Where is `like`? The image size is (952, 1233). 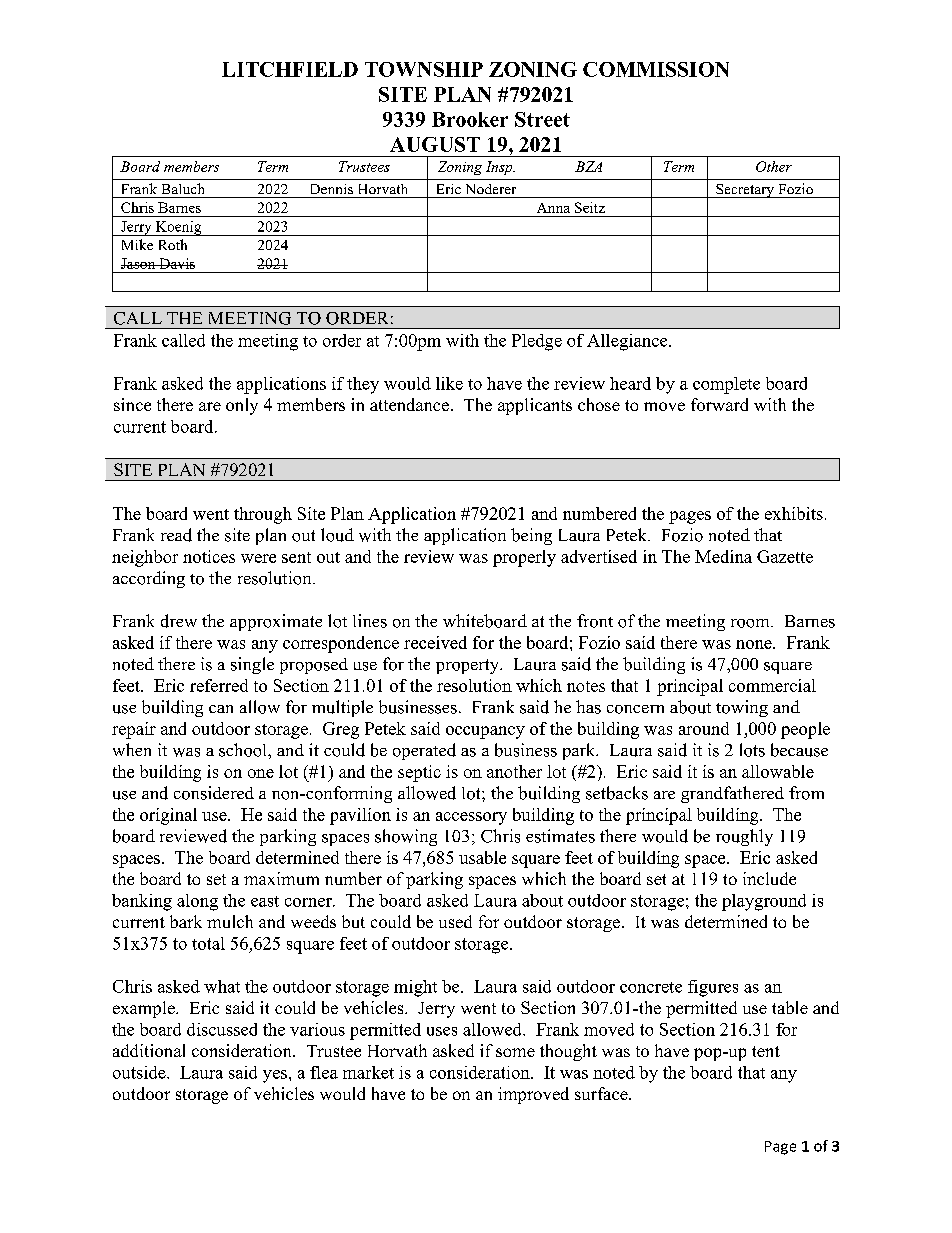 like is located at coordinates (449, 383).
